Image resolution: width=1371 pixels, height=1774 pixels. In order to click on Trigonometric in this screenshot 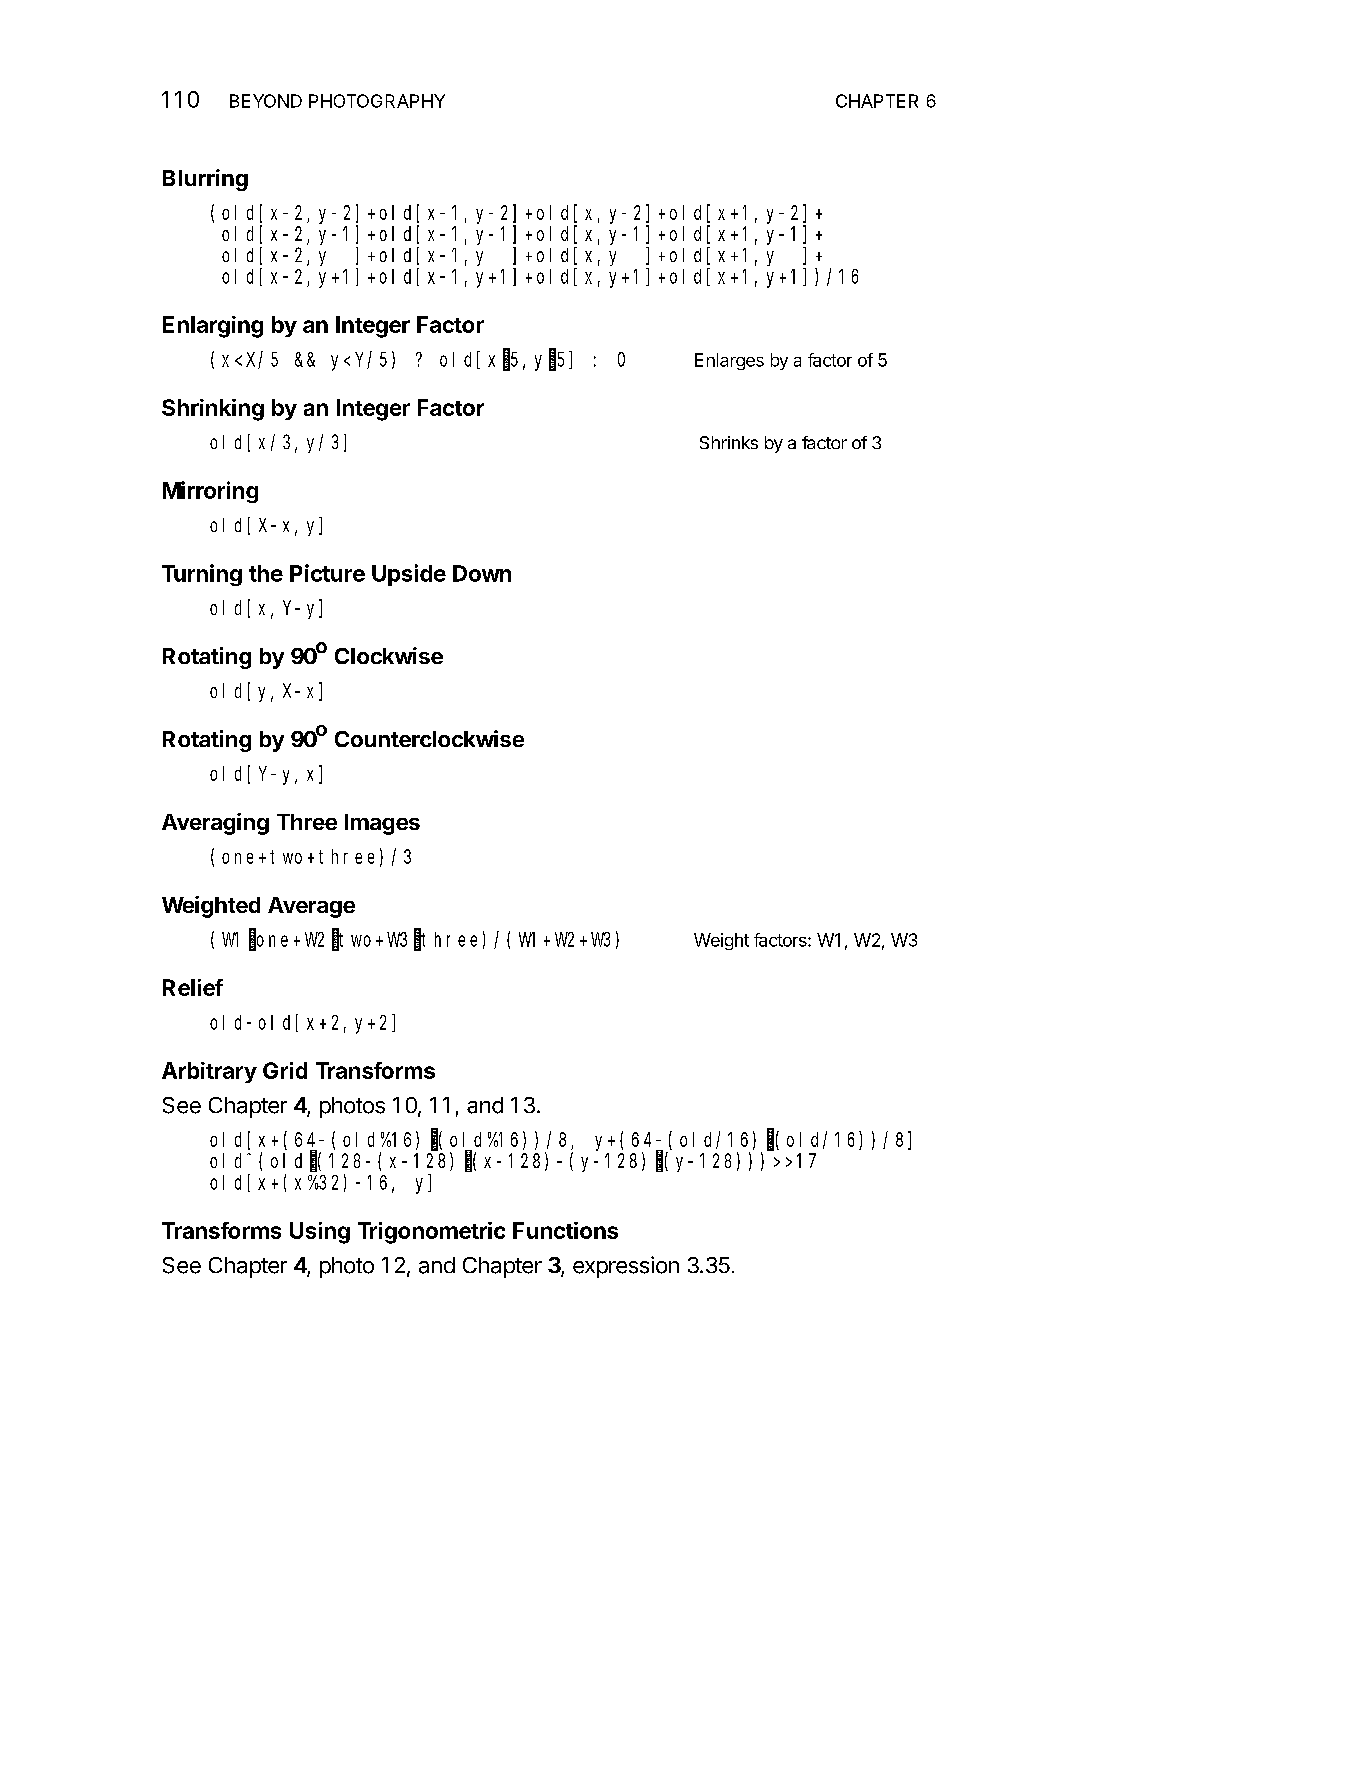, I will do `click(431, 1233)`.
